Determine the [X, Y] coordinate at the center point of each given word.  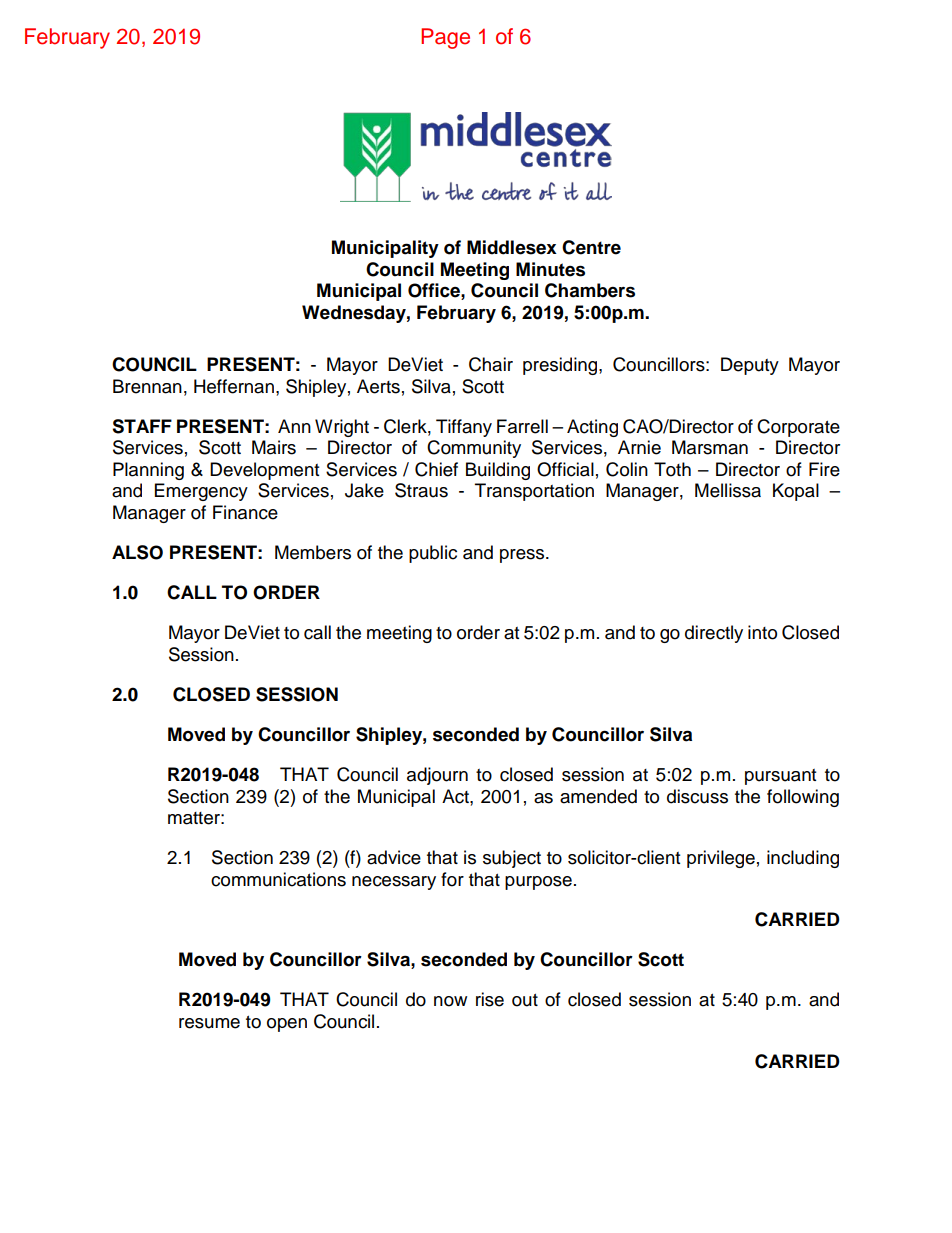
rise [490, 999]
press [523, 556]
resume [209, 1023]
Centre [591, 247]
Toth [672, 469]
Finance [245, 512]
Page [445, 38]
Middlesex [512, 247]
